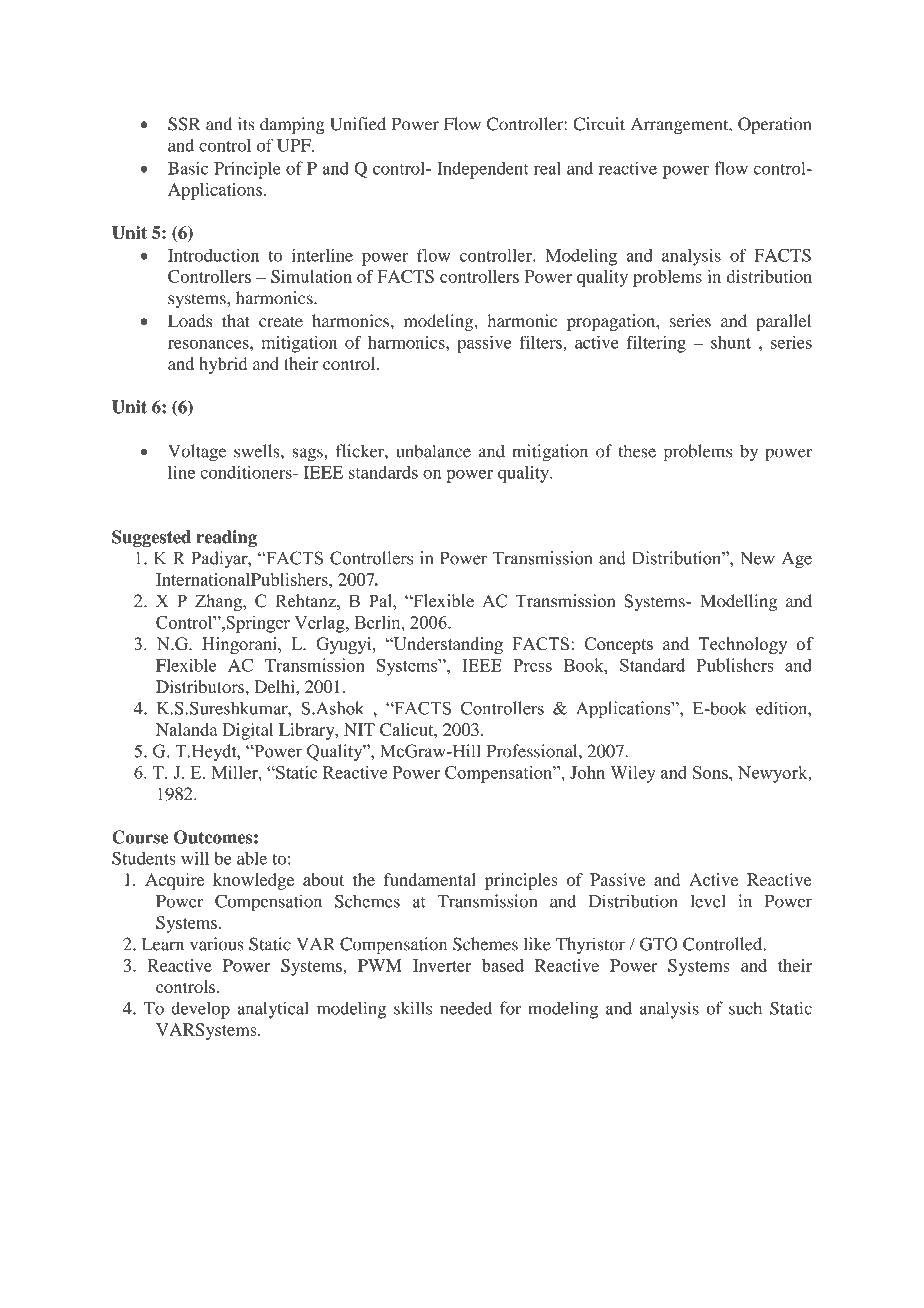  Describe the element at coordinates (532, 665) in the screenshot. I see `Press` at that location.
